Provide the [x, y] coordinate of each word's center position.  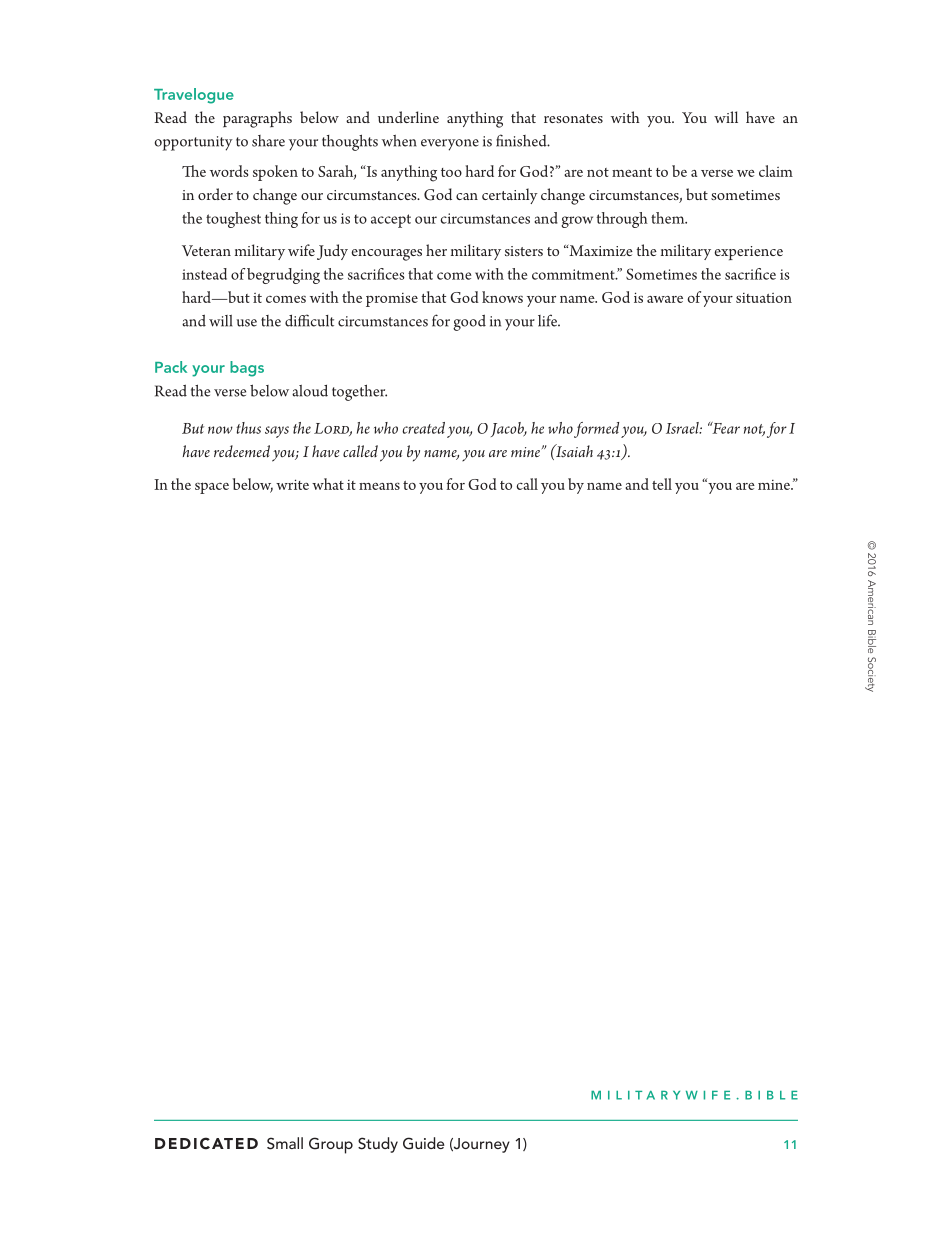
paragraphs [257, 119]
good [469, 322]
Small [285, 1143]
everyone [450, 145]
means [379, 486]
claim [776, 171]
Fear [725, 428]
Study [378, 1145]
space [212, 488]
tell [662, 484]
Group [331, 1145]
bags [247, 369]
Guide [424, 1143]
